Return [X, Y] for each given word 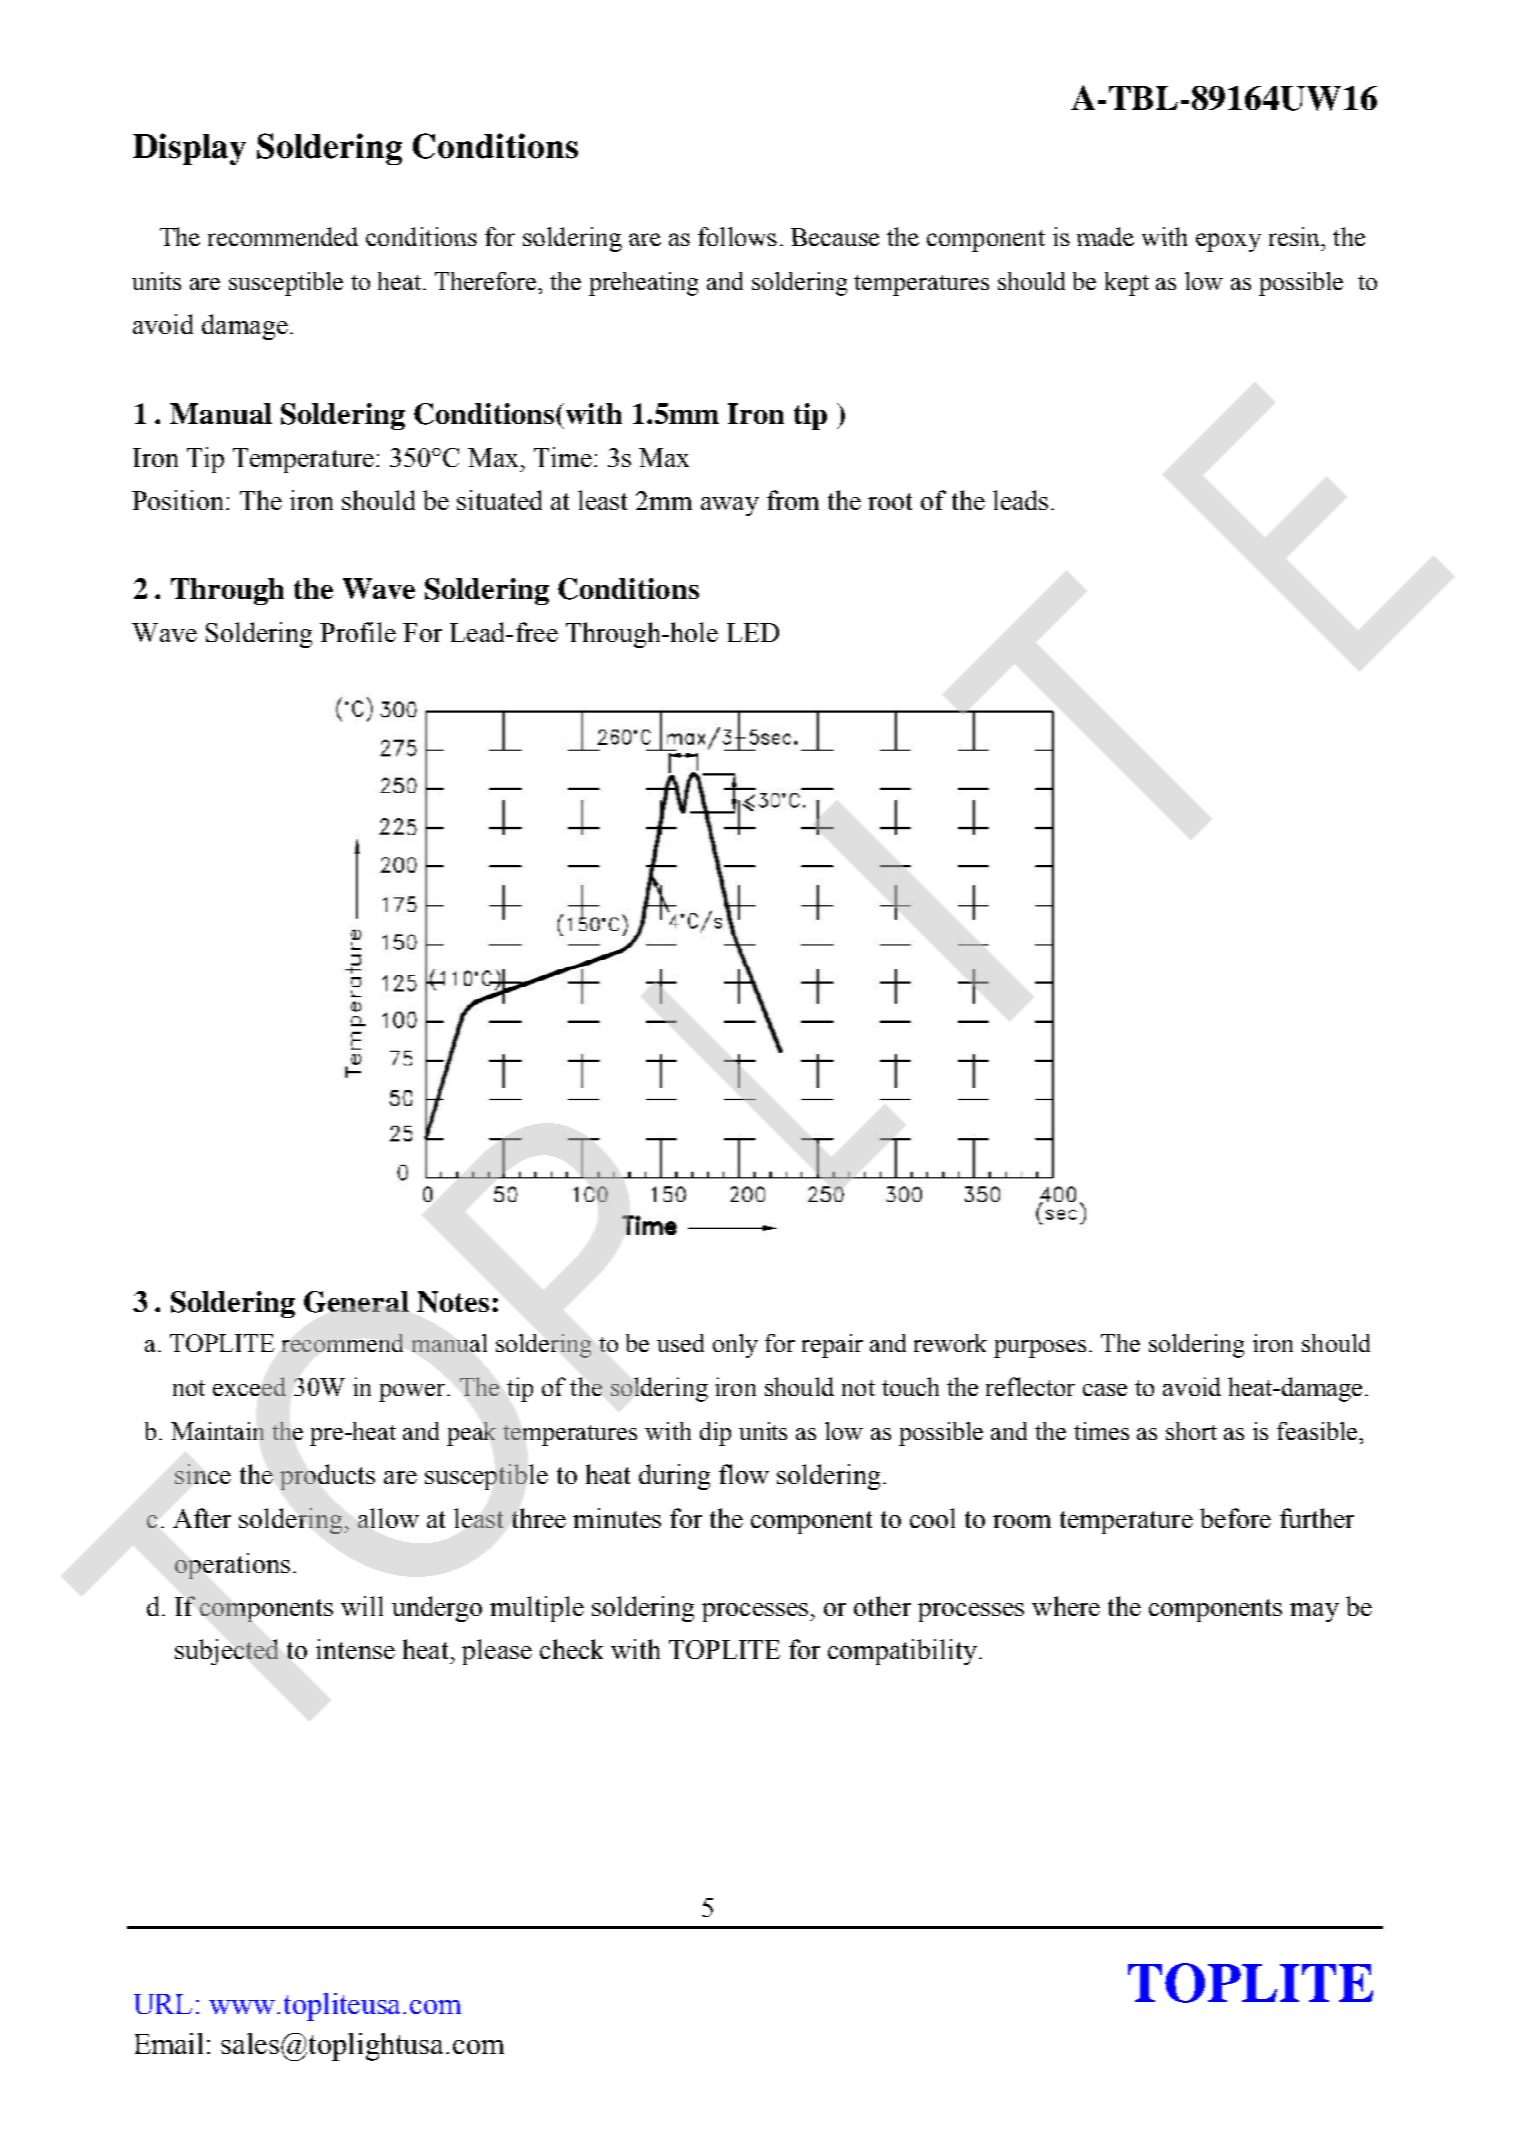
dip [715, 1434]
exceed [249, 1386]
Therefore [487, 281]
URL [163, 2004]
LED [753, 632]
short [1191, 1431]
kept [1127, 284]
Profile [358, 632]
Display [189, 149]
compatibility [902, 1652]
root [890, 501]
